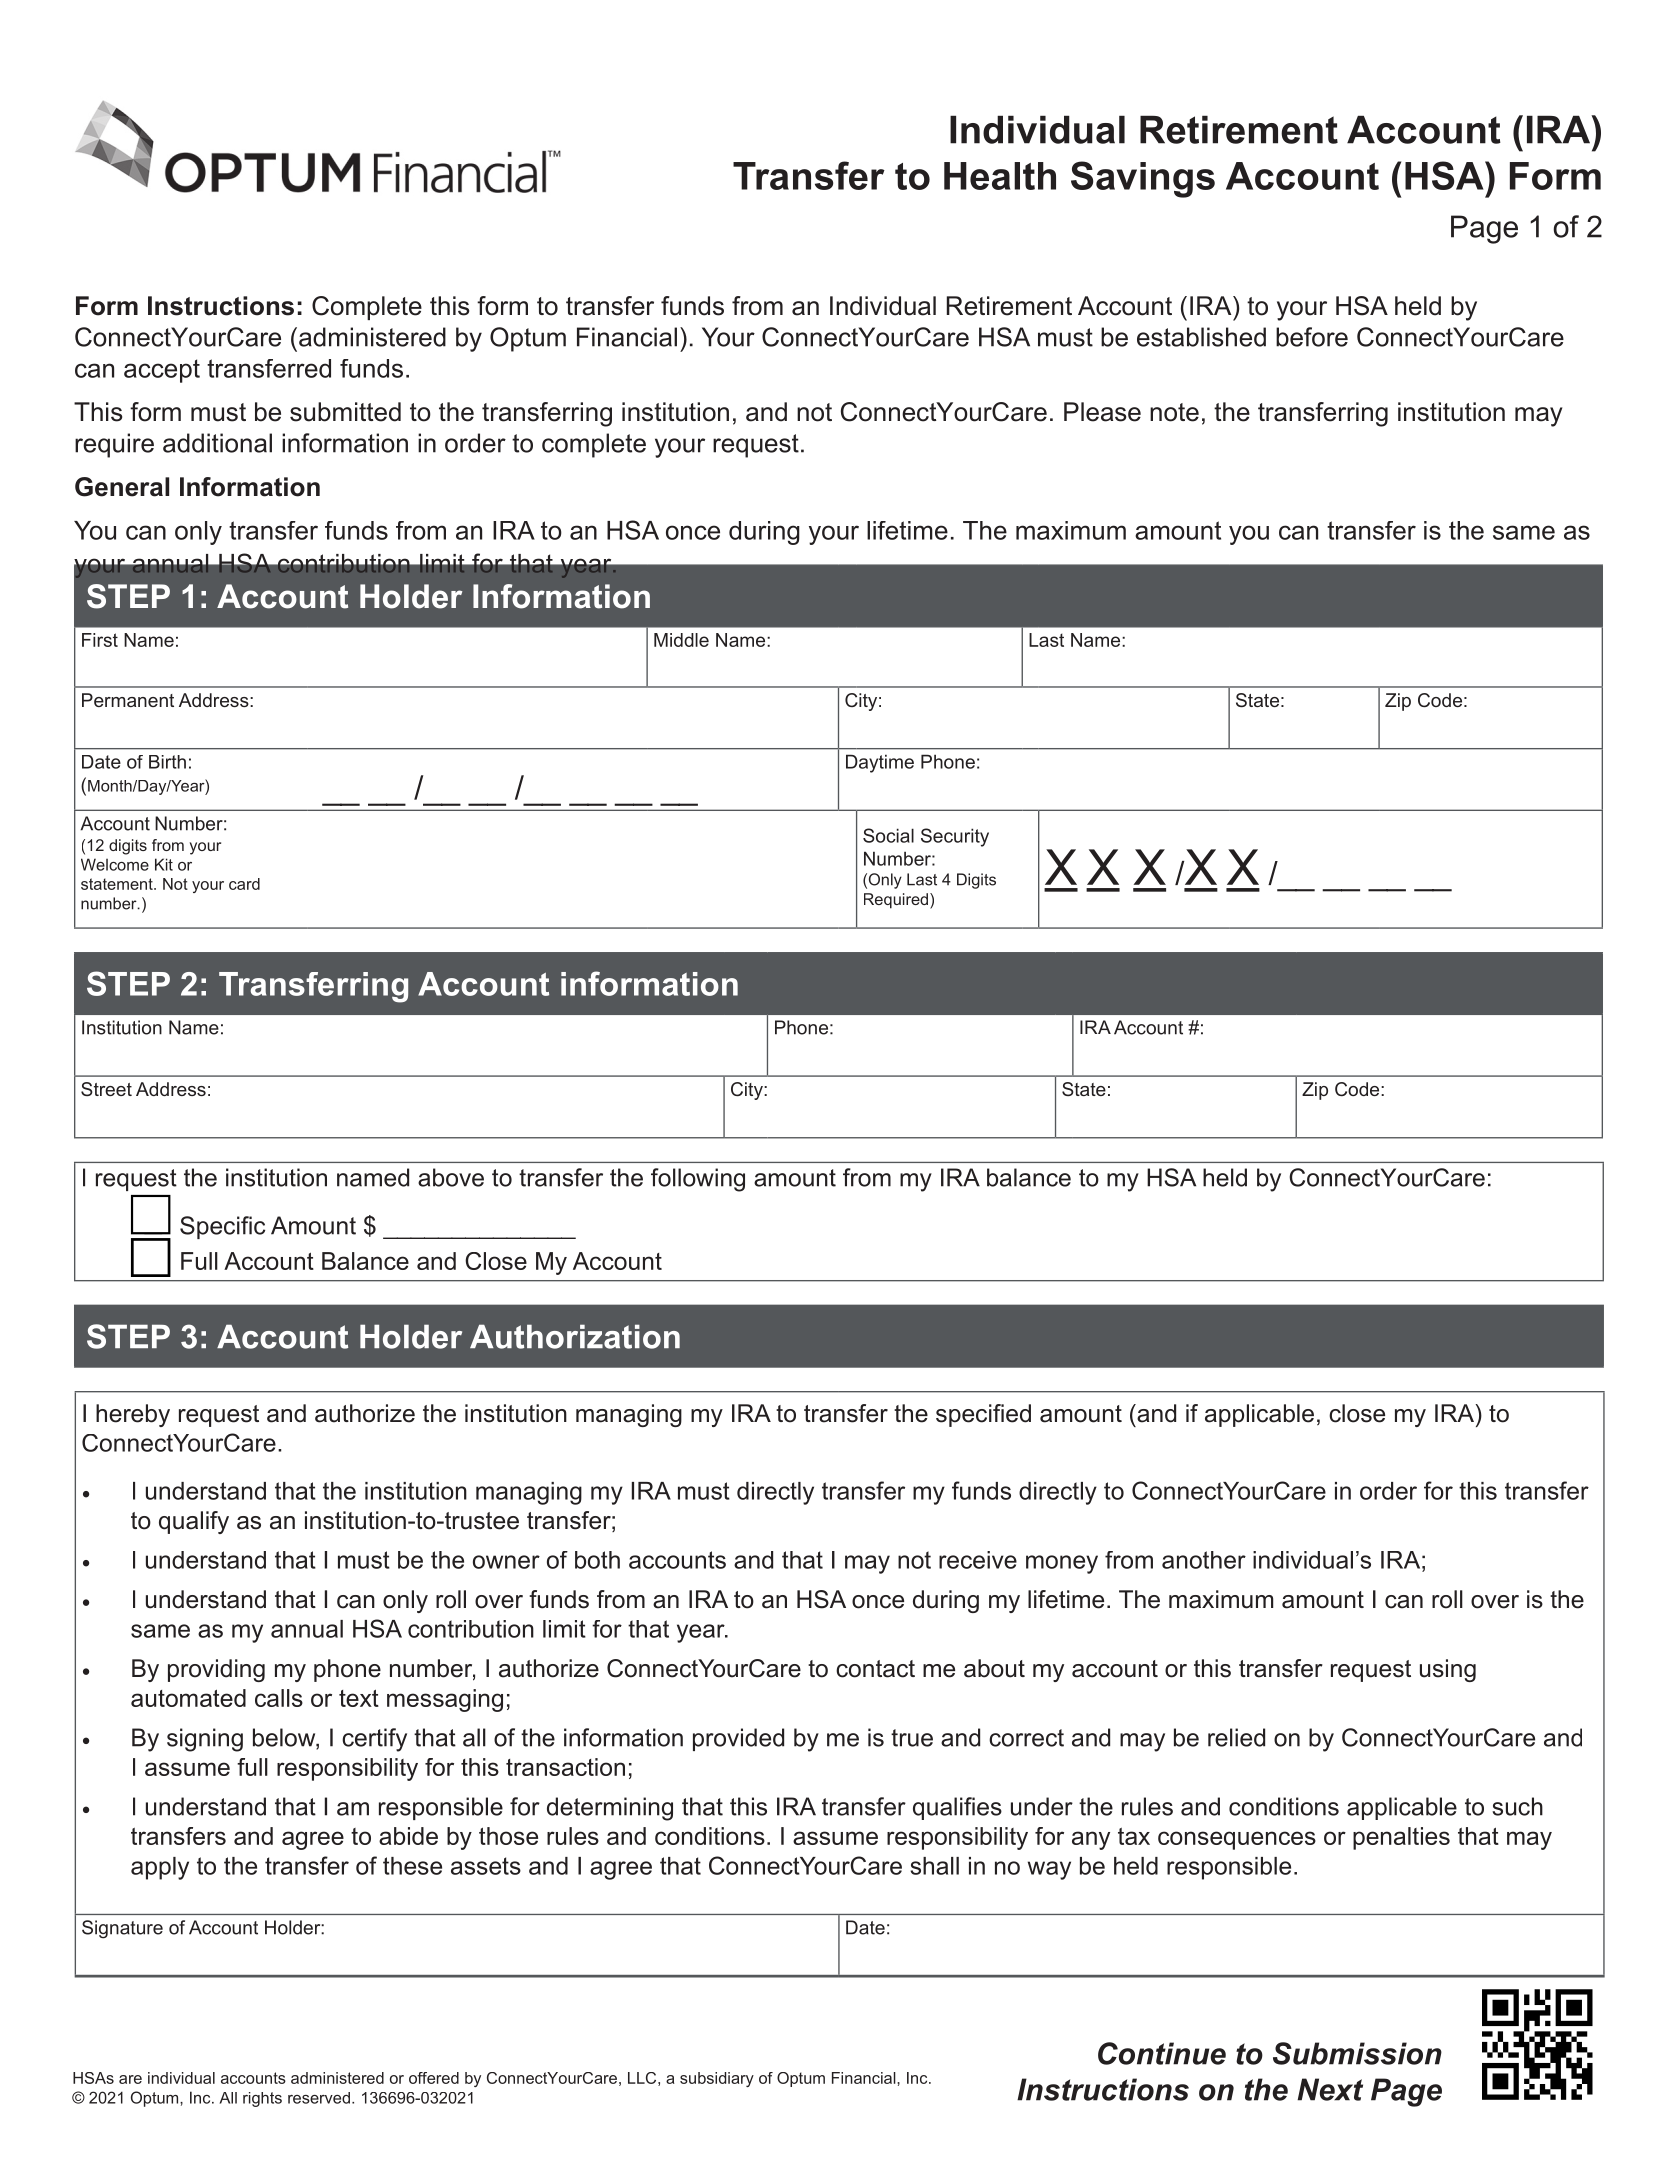 The height and width of the screenshot is (2171, 1677). What do you see at coordinates (1204, 1560) in the screenshot?
I see `another` at bounding box center [1204, 1560].
